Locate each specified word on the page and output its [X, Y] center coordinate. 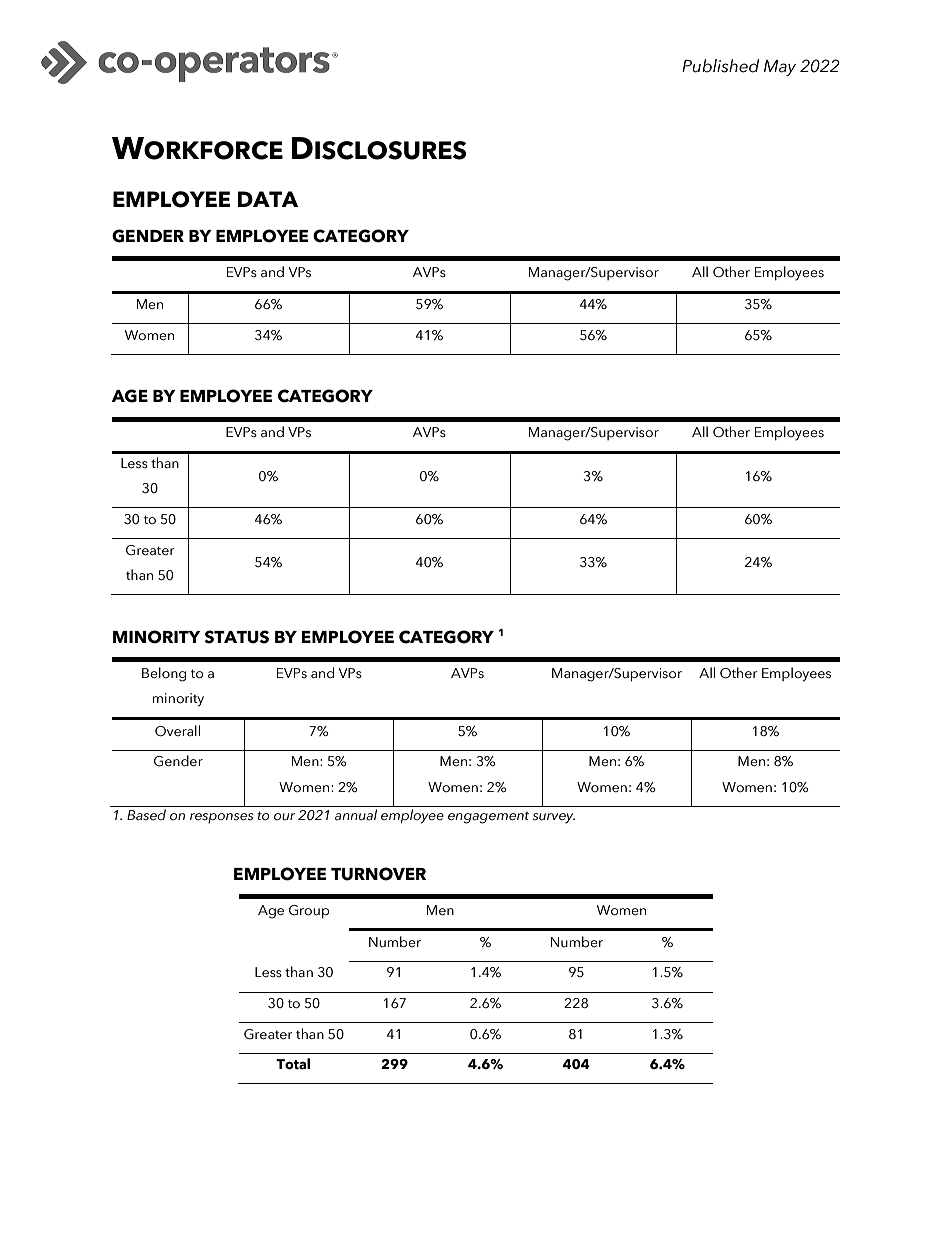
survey [554, 818]
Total [293, 1064]
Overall [177, 731]
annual [356, 815]
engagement [488, 817]
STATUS [236, 637]
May [780, 68]
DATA [268, 199]
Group [309, 912]
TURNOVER [378, 874]
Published [720, 66]
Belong [164, 674]
